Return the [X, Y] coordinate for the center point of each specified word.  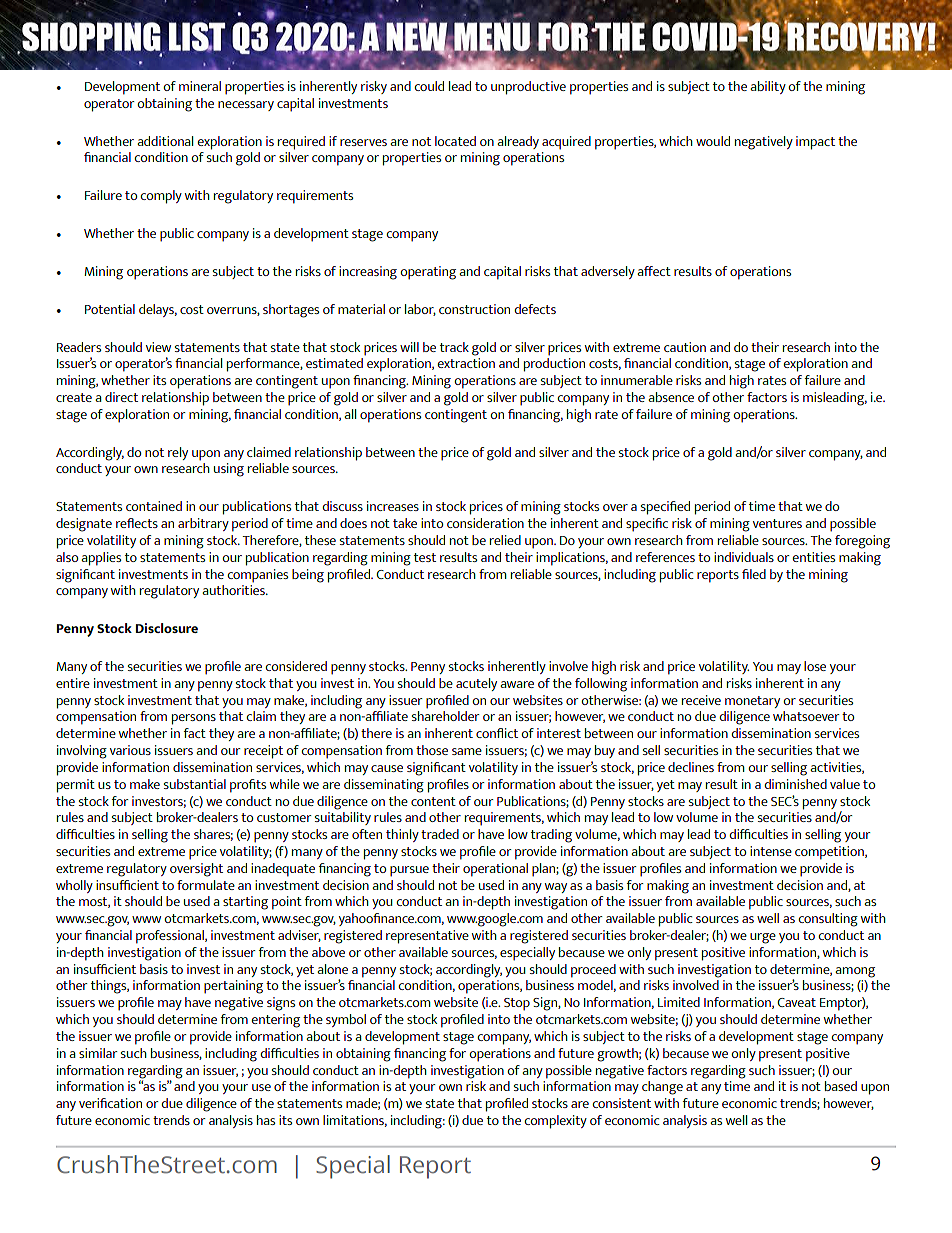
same [467, 751]
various [130, 750]
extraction [466, 363]
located [455, 141]
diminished [795, 784]
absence [671, 397]
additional [165, 141]
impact [815, 143]
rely [178, 453]
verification [110, 1103]
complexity [555, 1122]
